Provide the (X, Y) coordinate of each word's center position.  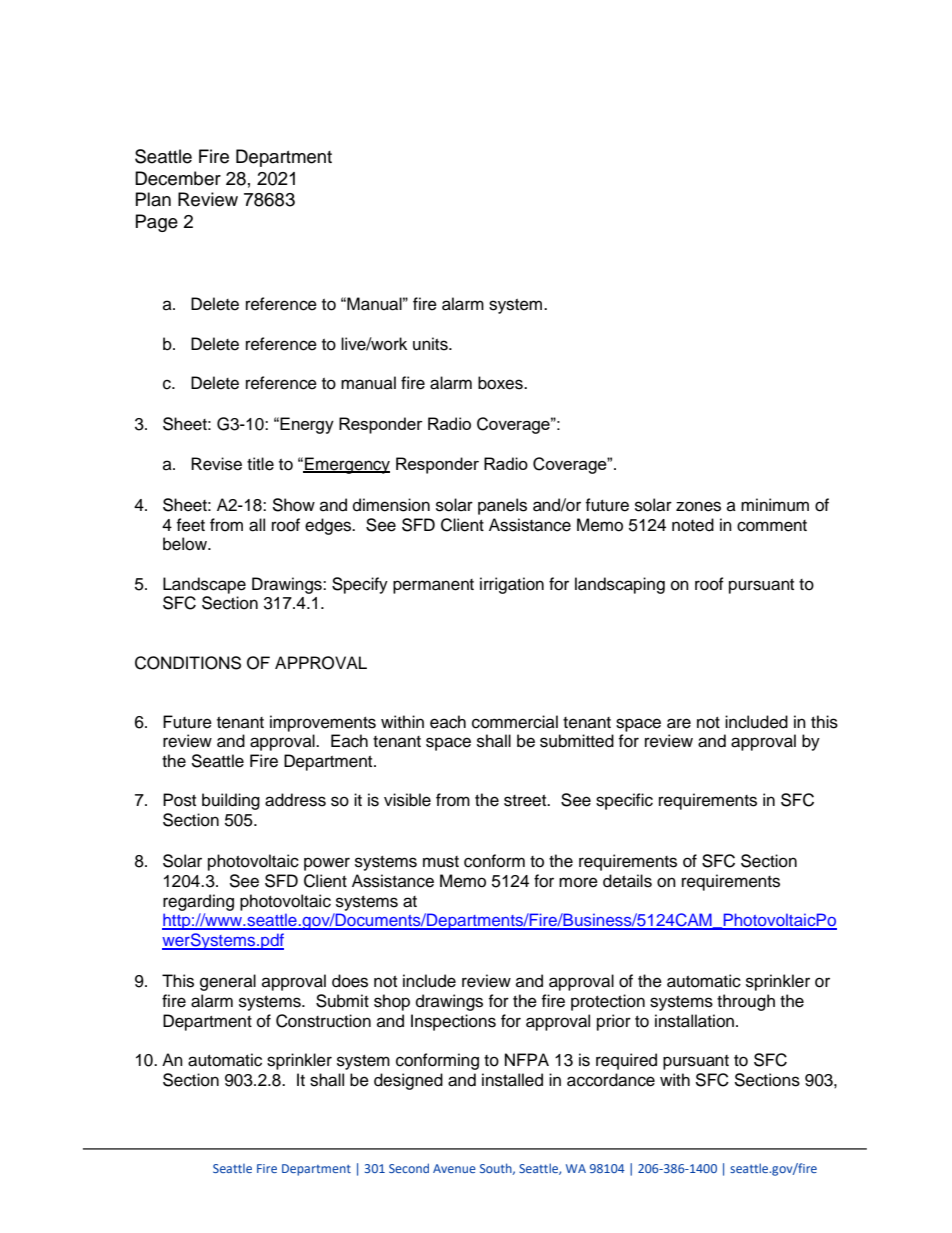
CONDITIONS (188, 663)
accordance (611, 1080)
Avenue (454, 1168)
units (431, 344)
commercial (515, 722)
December (178, 178)
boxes (501, 383)
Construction (323, 1021)
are (679, 723)
